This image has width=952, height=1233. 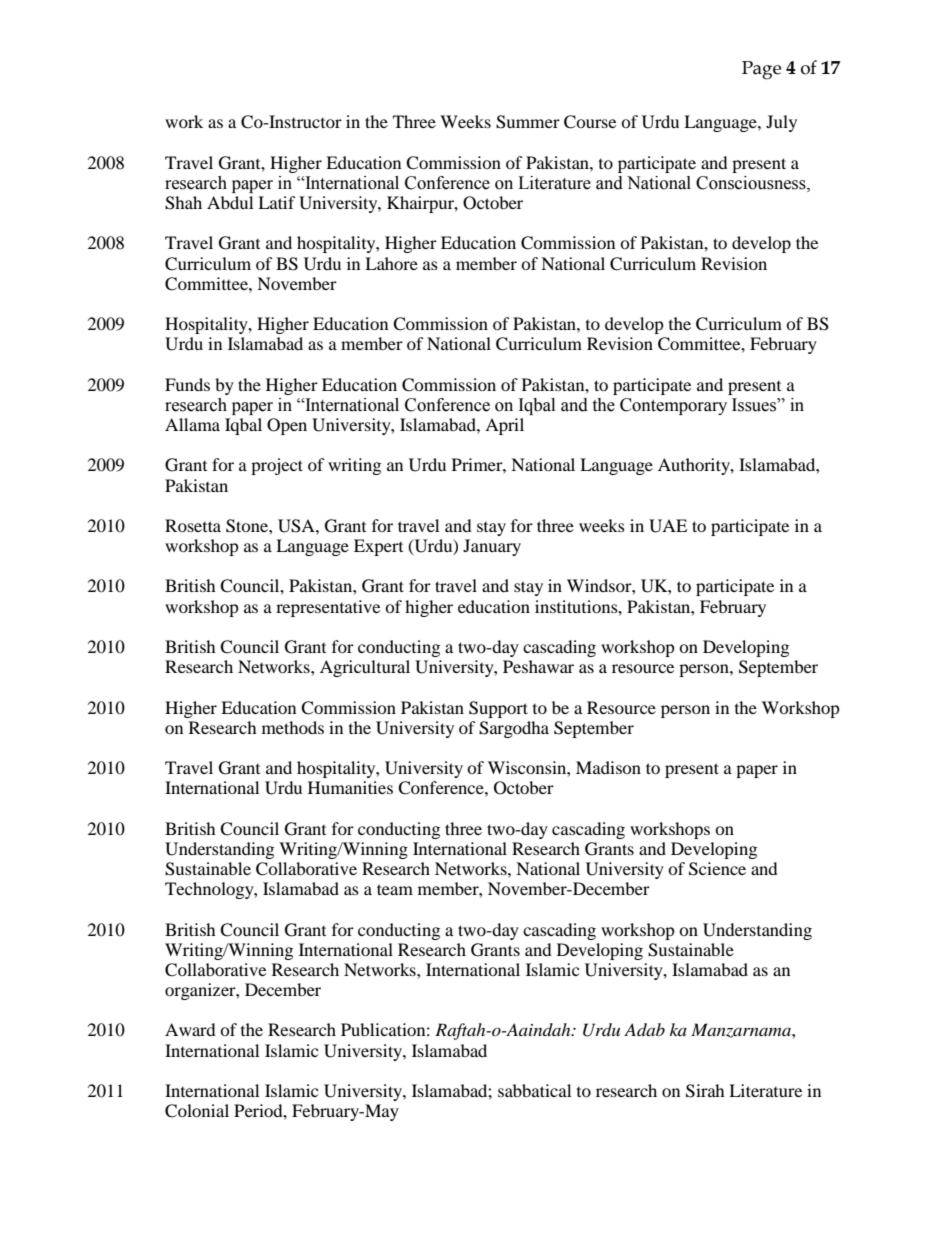 I want to click on Rosetta, so click(x=193, y=525).
